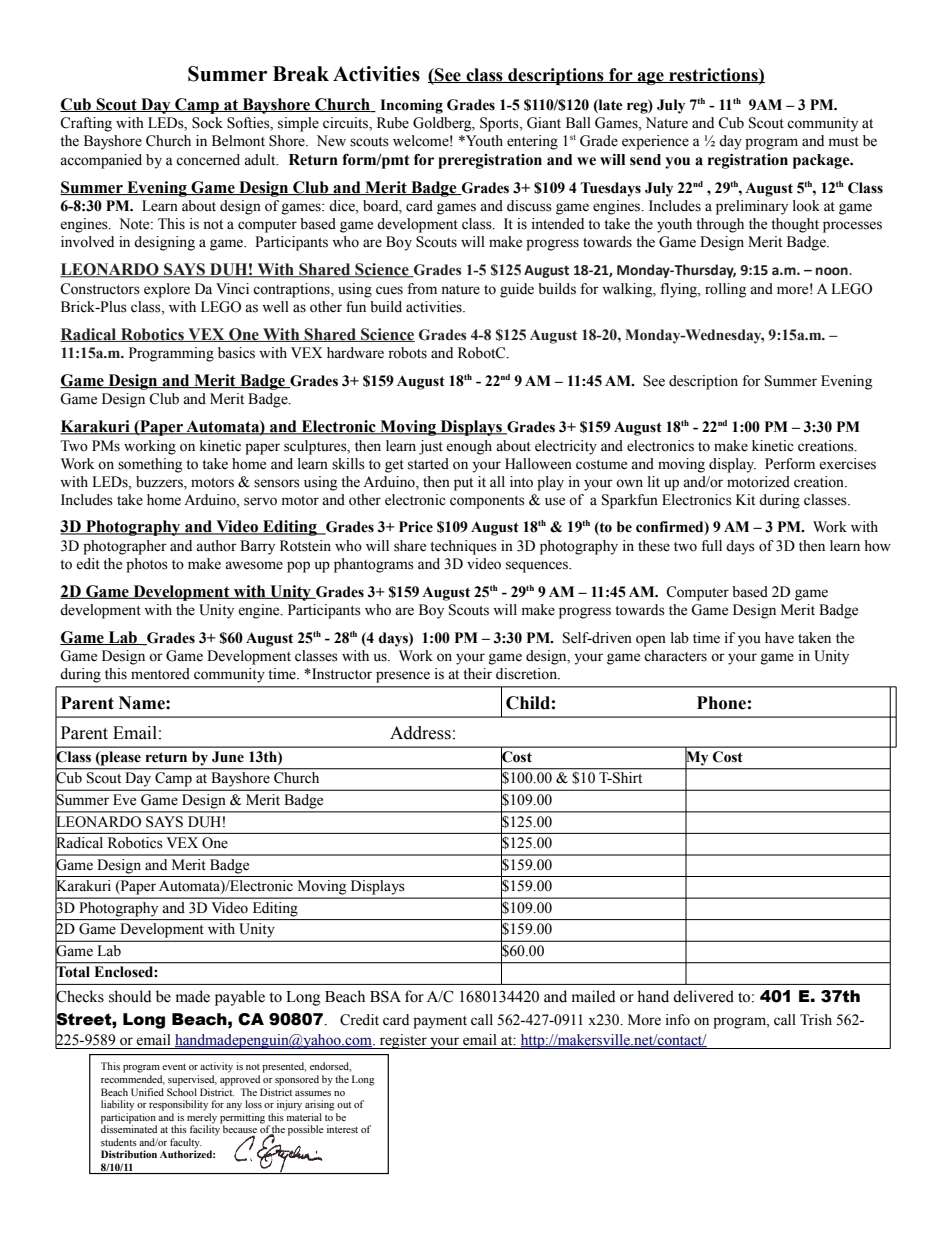 This document has height=1233, width=952. Describe the element at coordinates (816, 1020) in the document. I see `Trish` at that location.
